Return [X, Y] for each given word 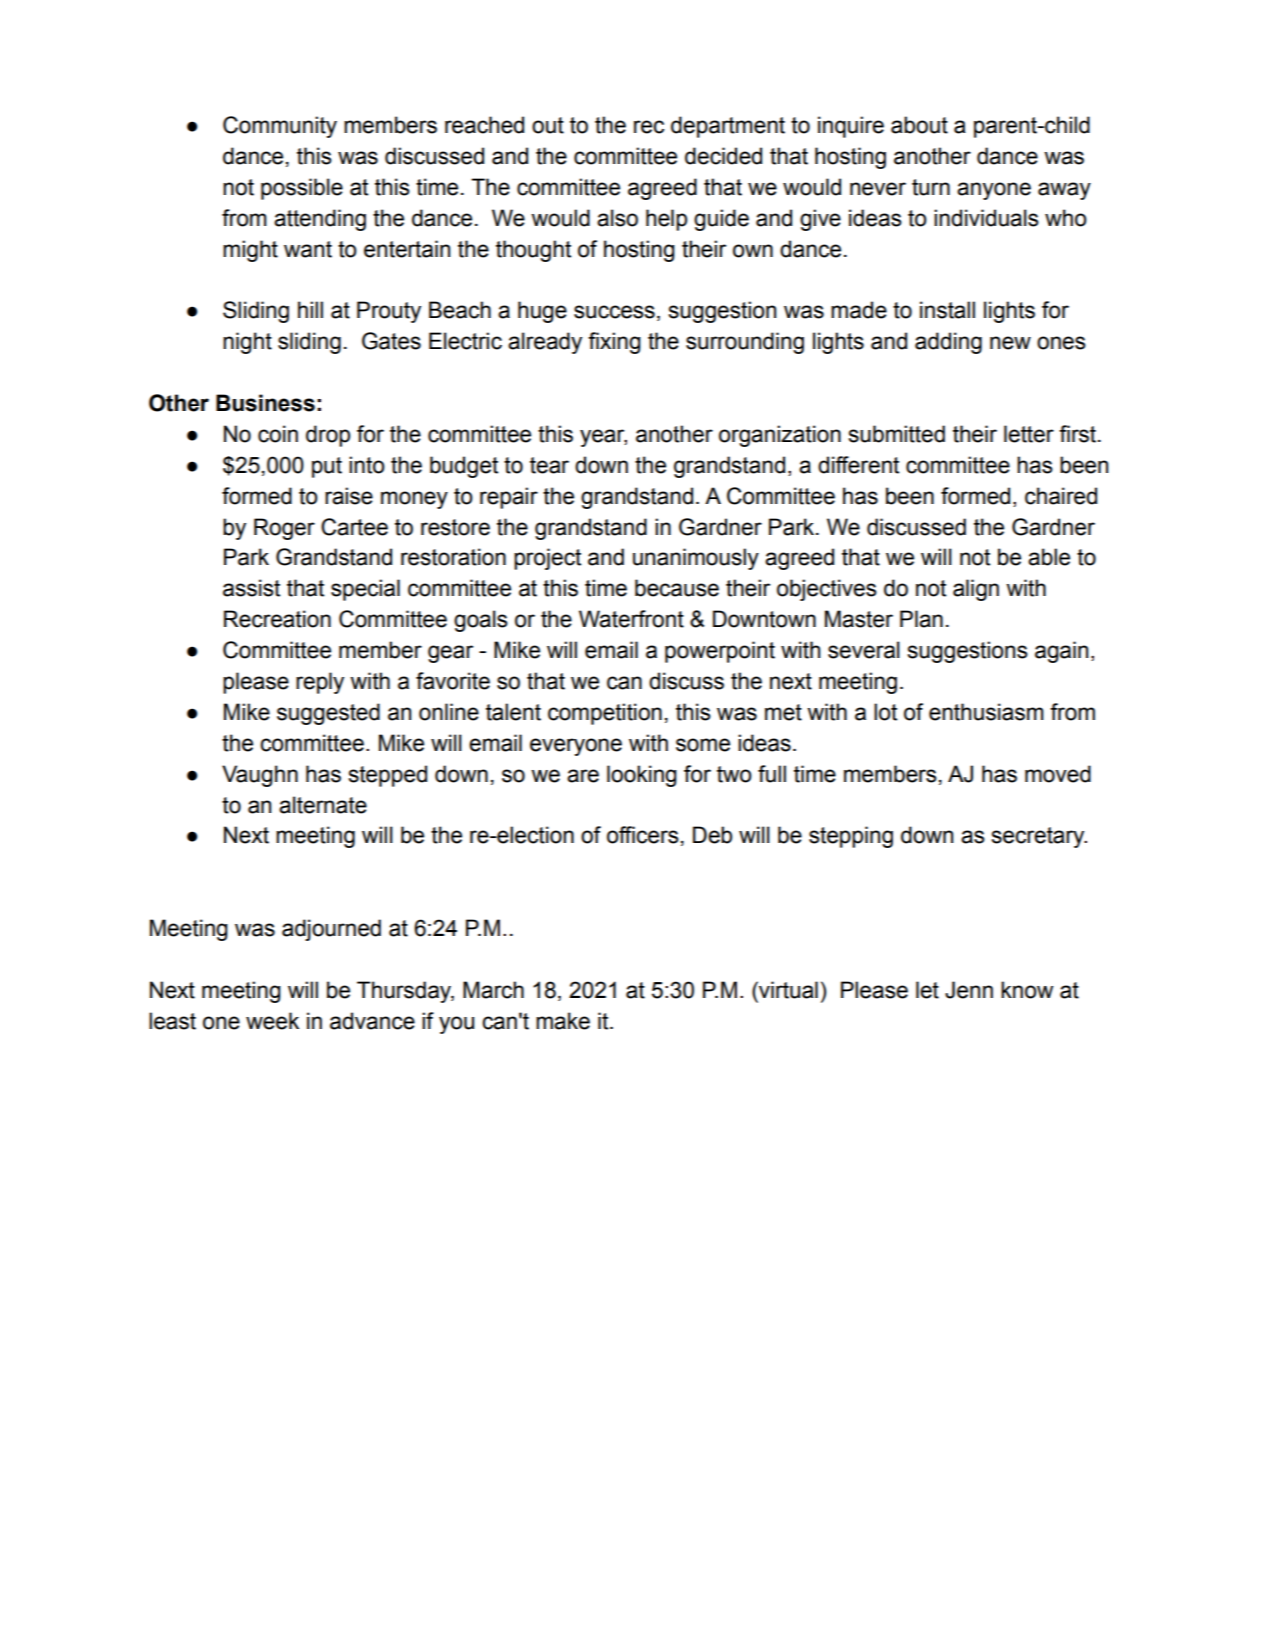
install [947, 310]
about [919, 125]
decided [723, 156]
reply [320, 683]
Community [280, 127]
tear [549, 465]
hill [310, 309]
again [1061, 652]
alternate [323, 805]
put [327, 467]
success [614, 312]
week [272, 1021]
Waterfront [631, 619]
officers [643, 835]
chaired [1061, 496]
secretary [1039, 837]
